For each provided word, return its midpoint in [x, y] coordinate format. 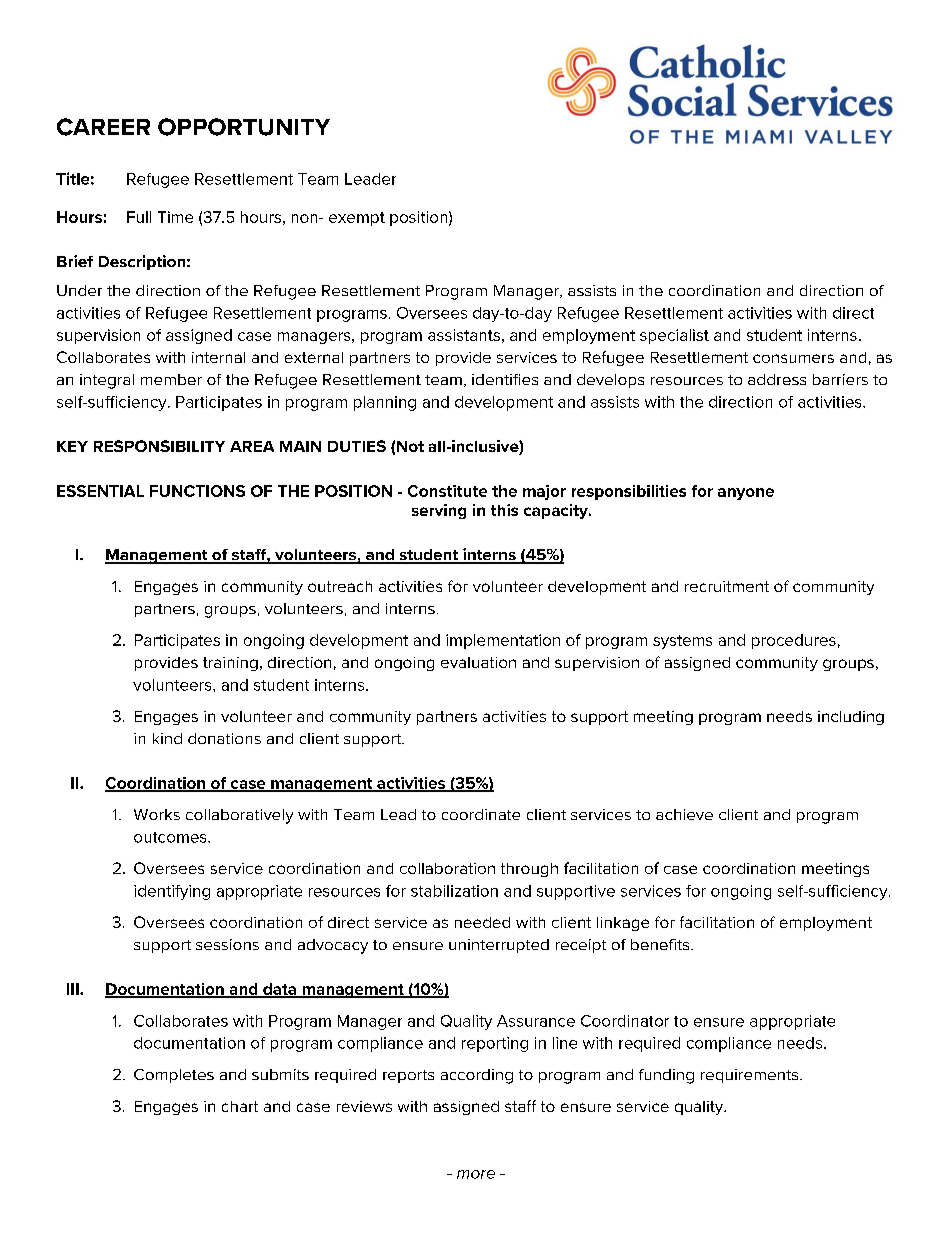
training [230, 664]
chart [240, 1106]
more [476, 1174]
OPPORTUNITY [244, 127]
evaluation [478, 662]
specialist [674, 336]
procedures [794, 641]
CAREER [103, 127]
